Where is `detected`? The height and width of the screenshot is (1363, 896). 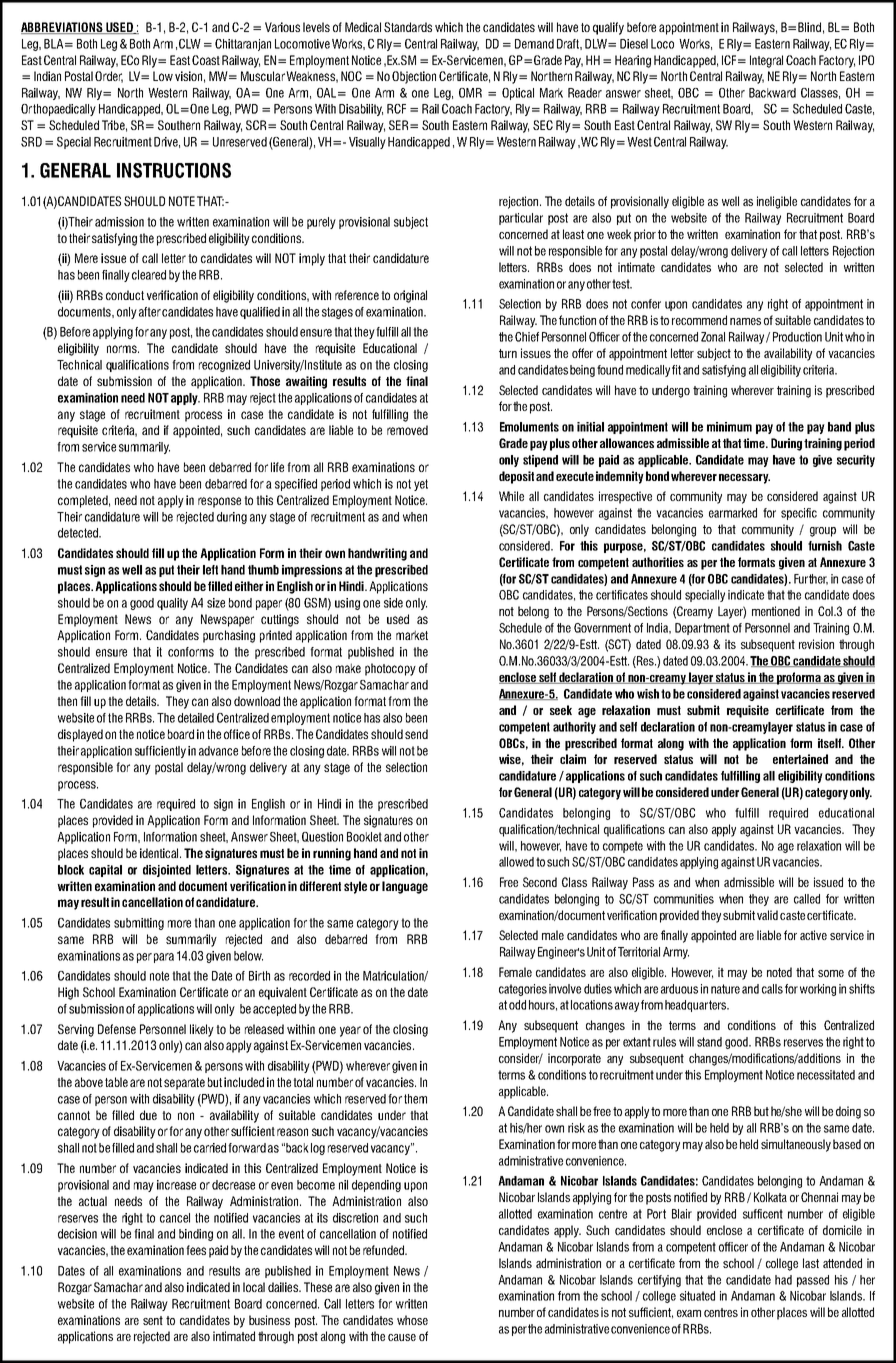 detected is located at coordinates (79, 533).
